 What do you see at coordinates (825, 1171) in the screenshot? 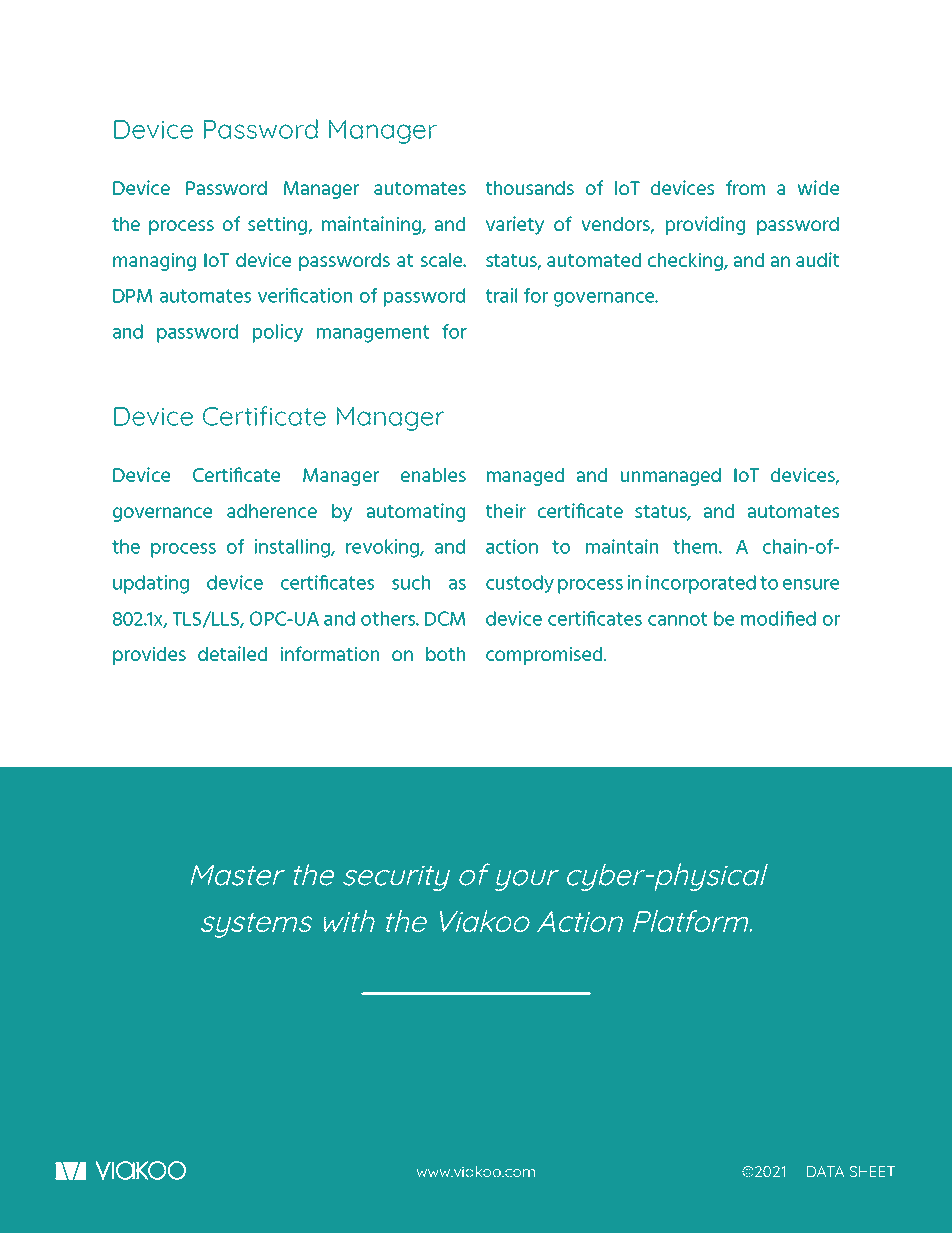
I see `DATA` at bounding box center [825, 1171].
